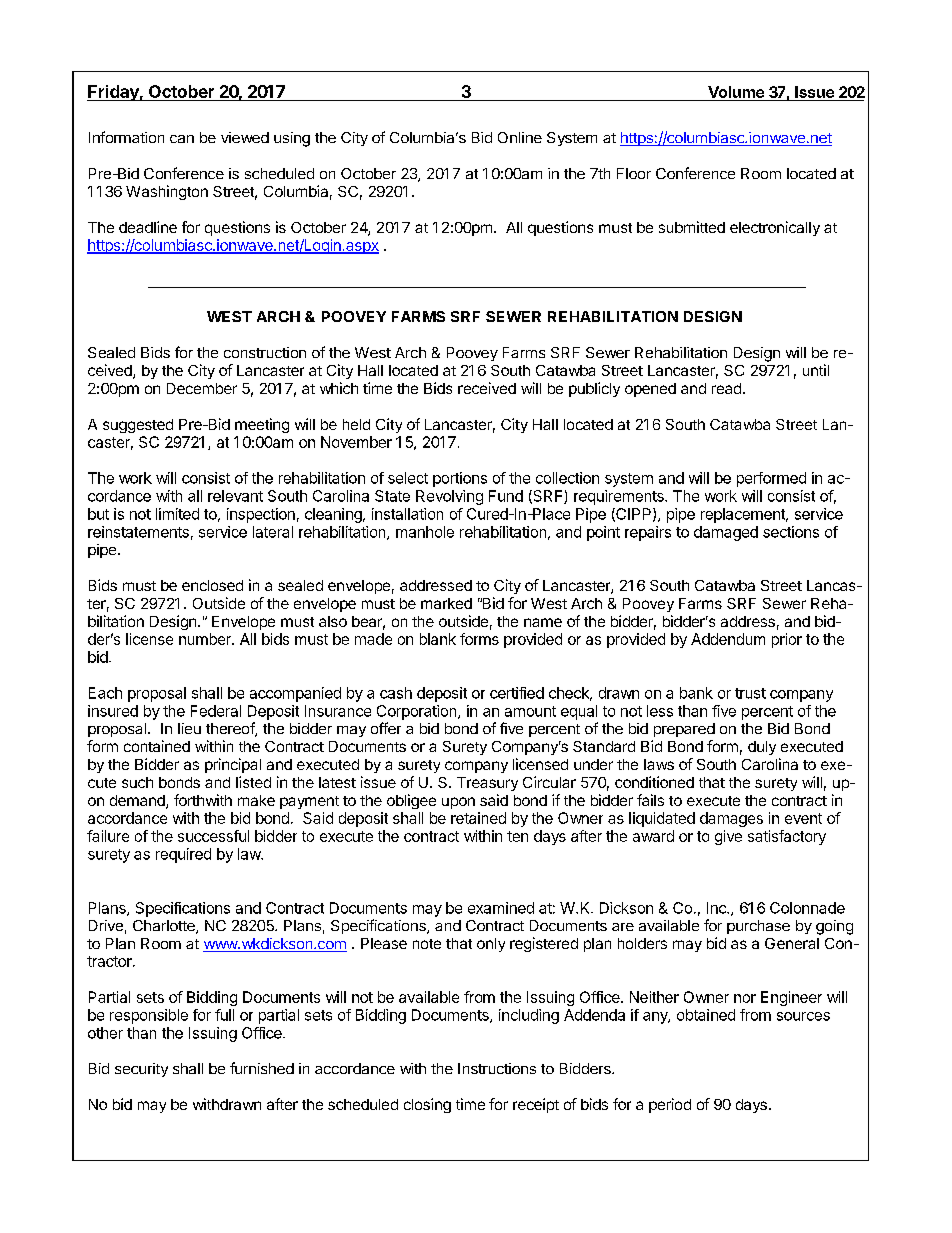  Describe the element at coordinates (212, 585) in the screenshot. I see `enclosed` at that location.
